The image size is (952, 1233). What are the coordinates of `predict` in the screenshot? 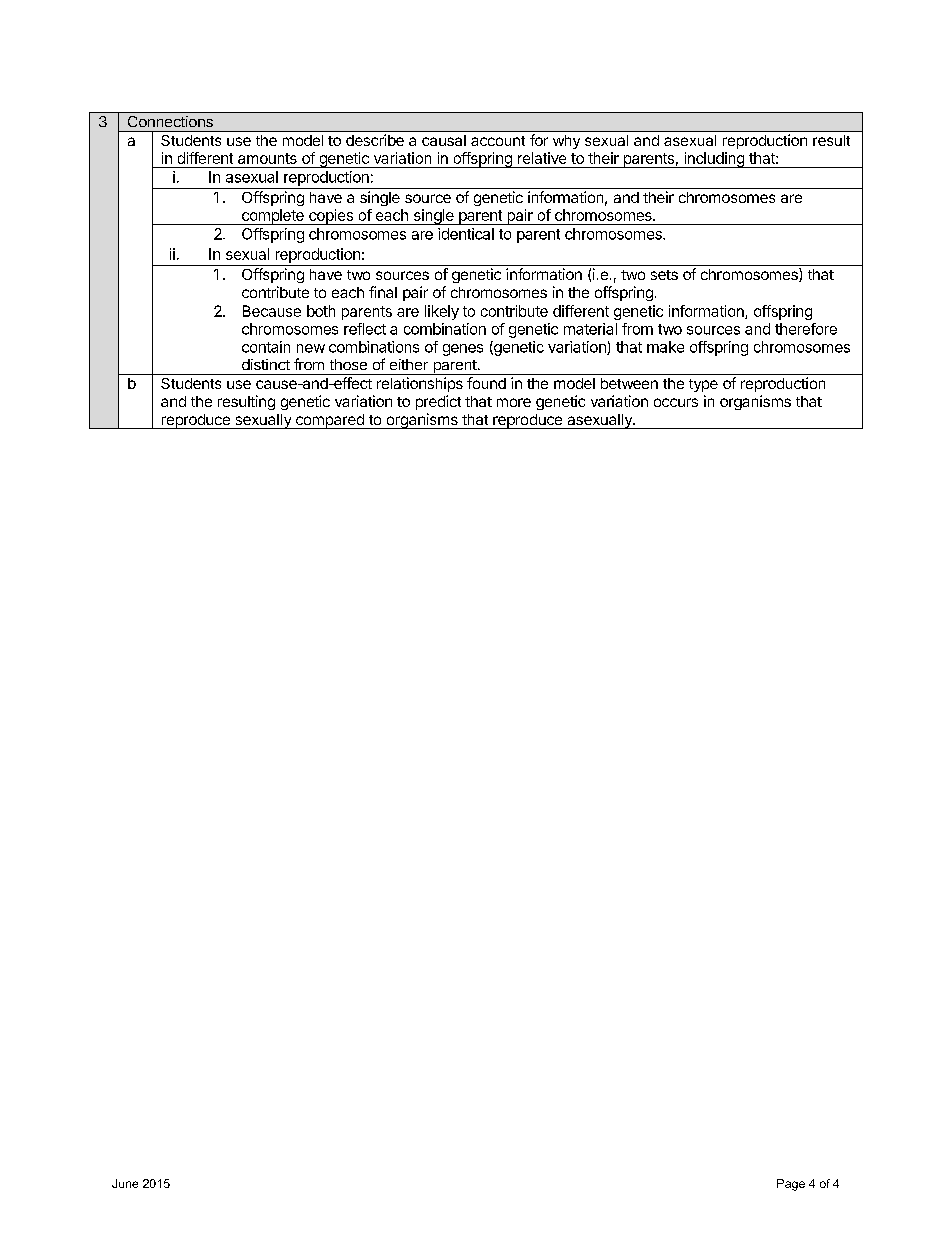 It's located at (438, 402).
